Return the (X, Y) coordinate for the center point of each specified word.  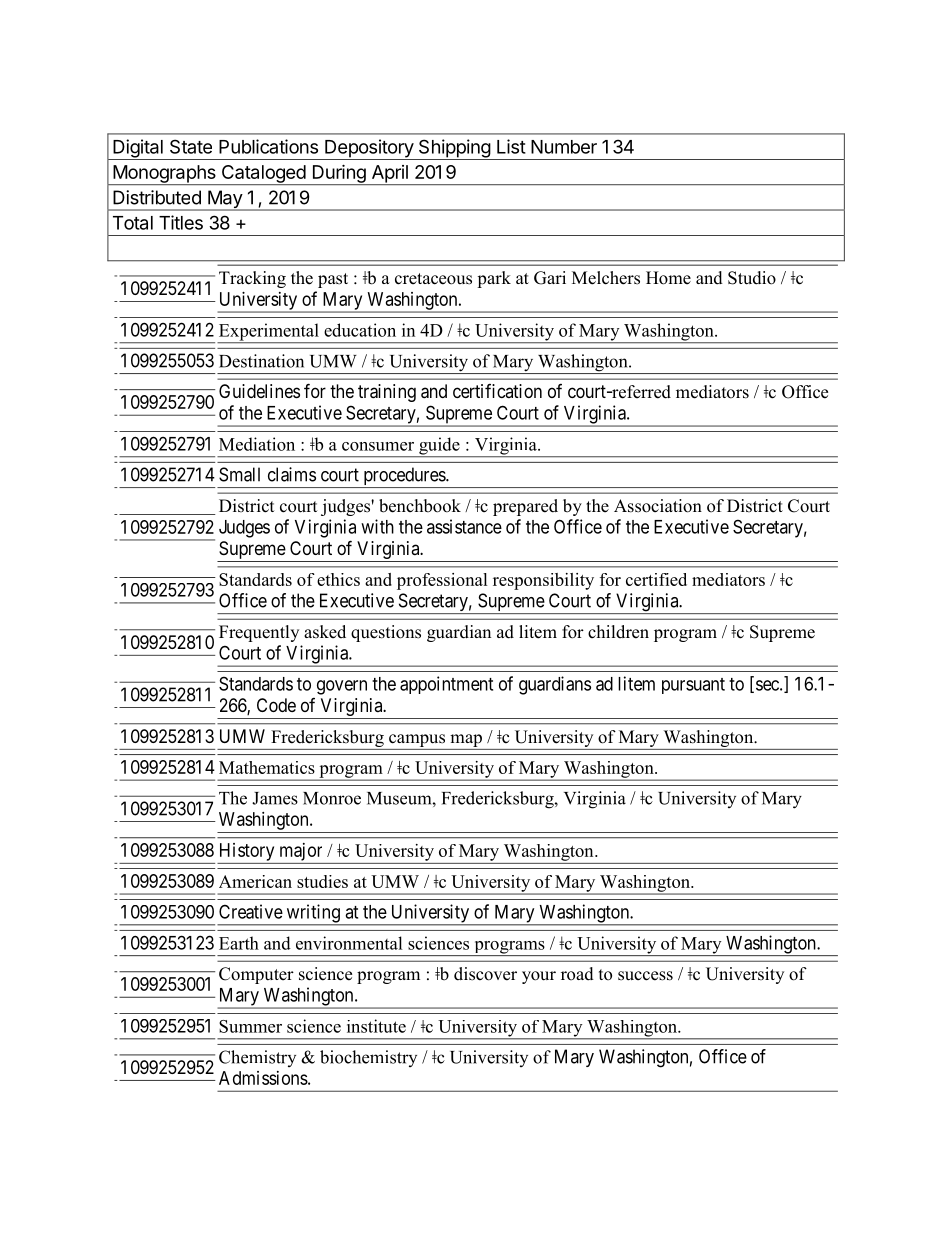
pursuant (693, 686)
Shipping (454, 149)
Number (564, 147)
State (191, 146)
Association (658, 506)
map (466, 740)
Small (239, 474)
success (645, 976)
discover (485, 974)
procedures (404, 477)
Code (276, 705)
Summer (250, 1026)
